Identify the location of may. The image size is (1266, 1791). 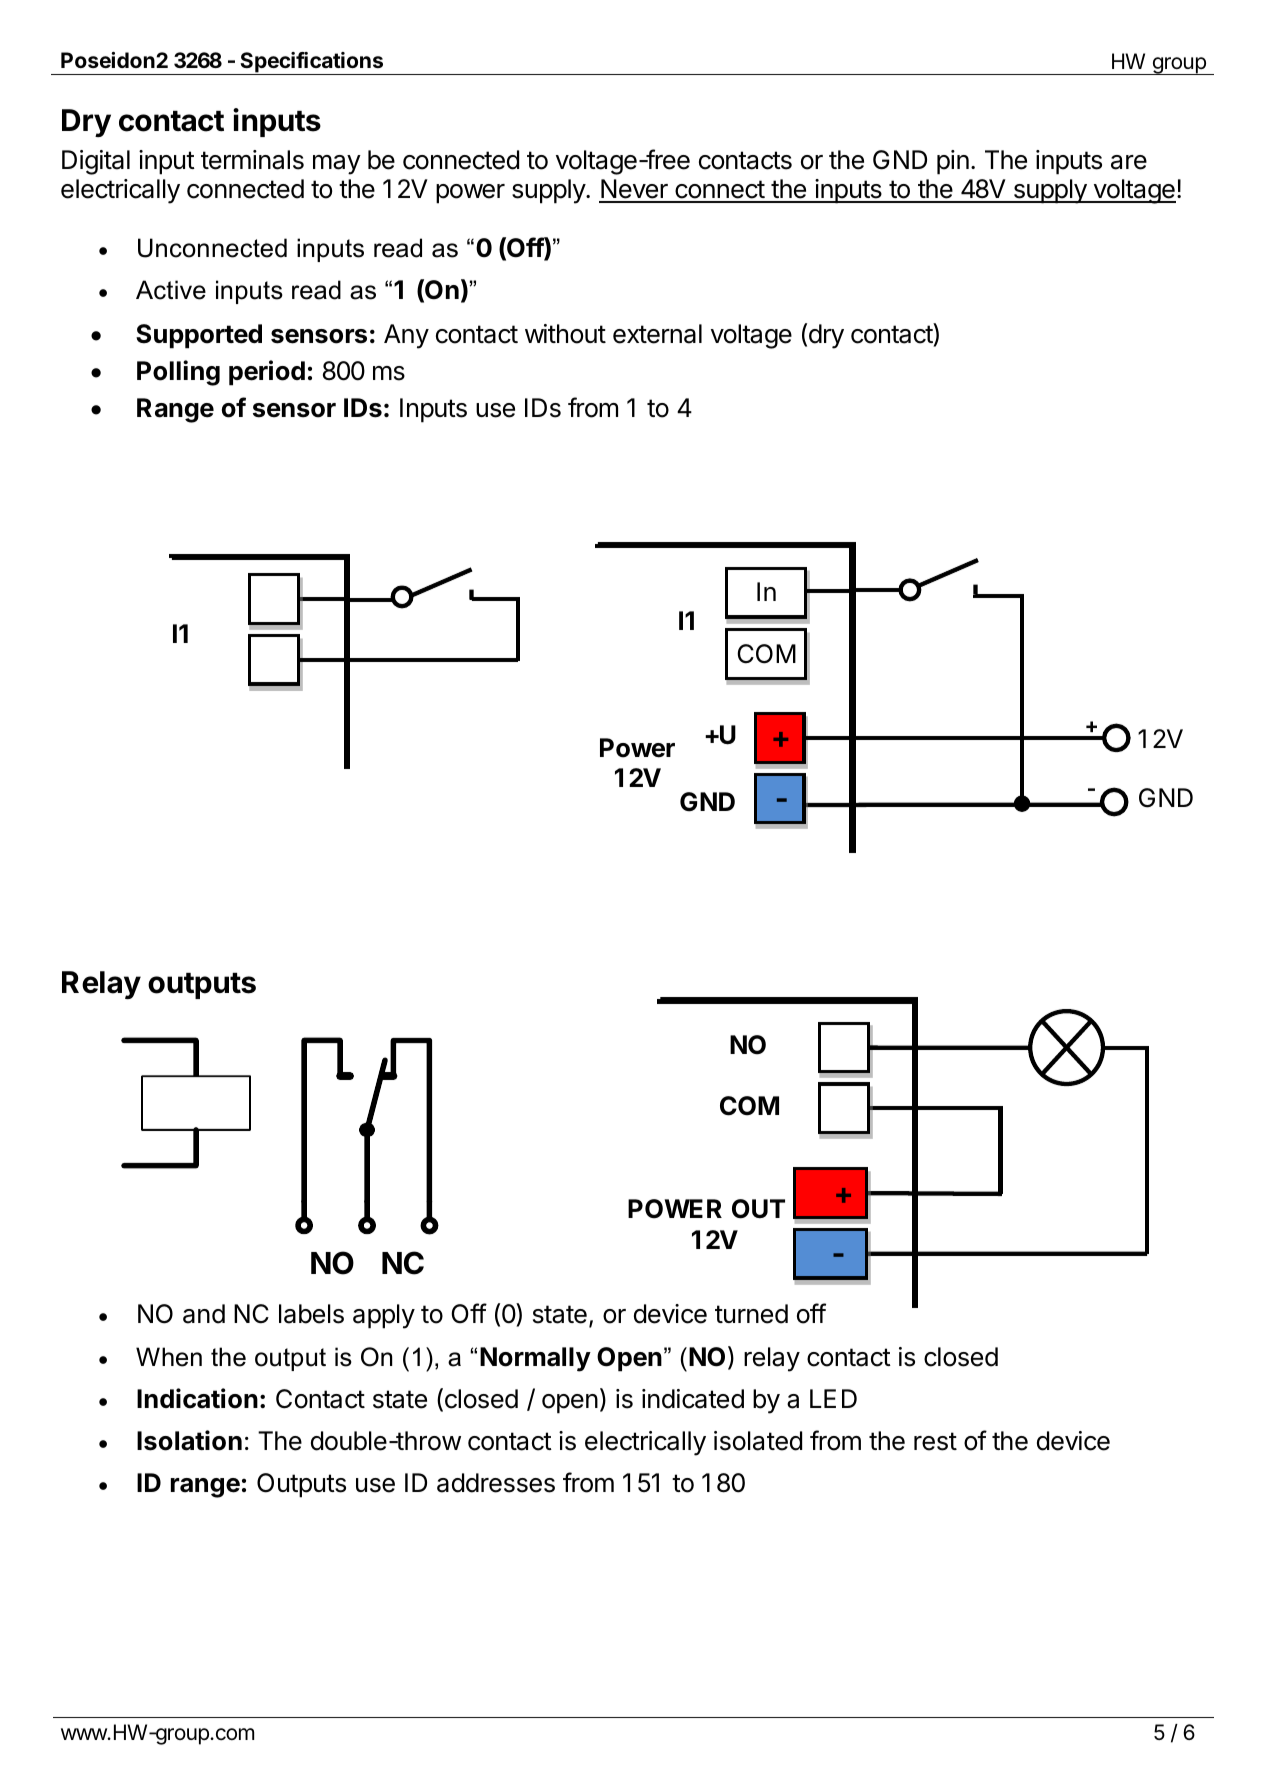
(337, 165).
